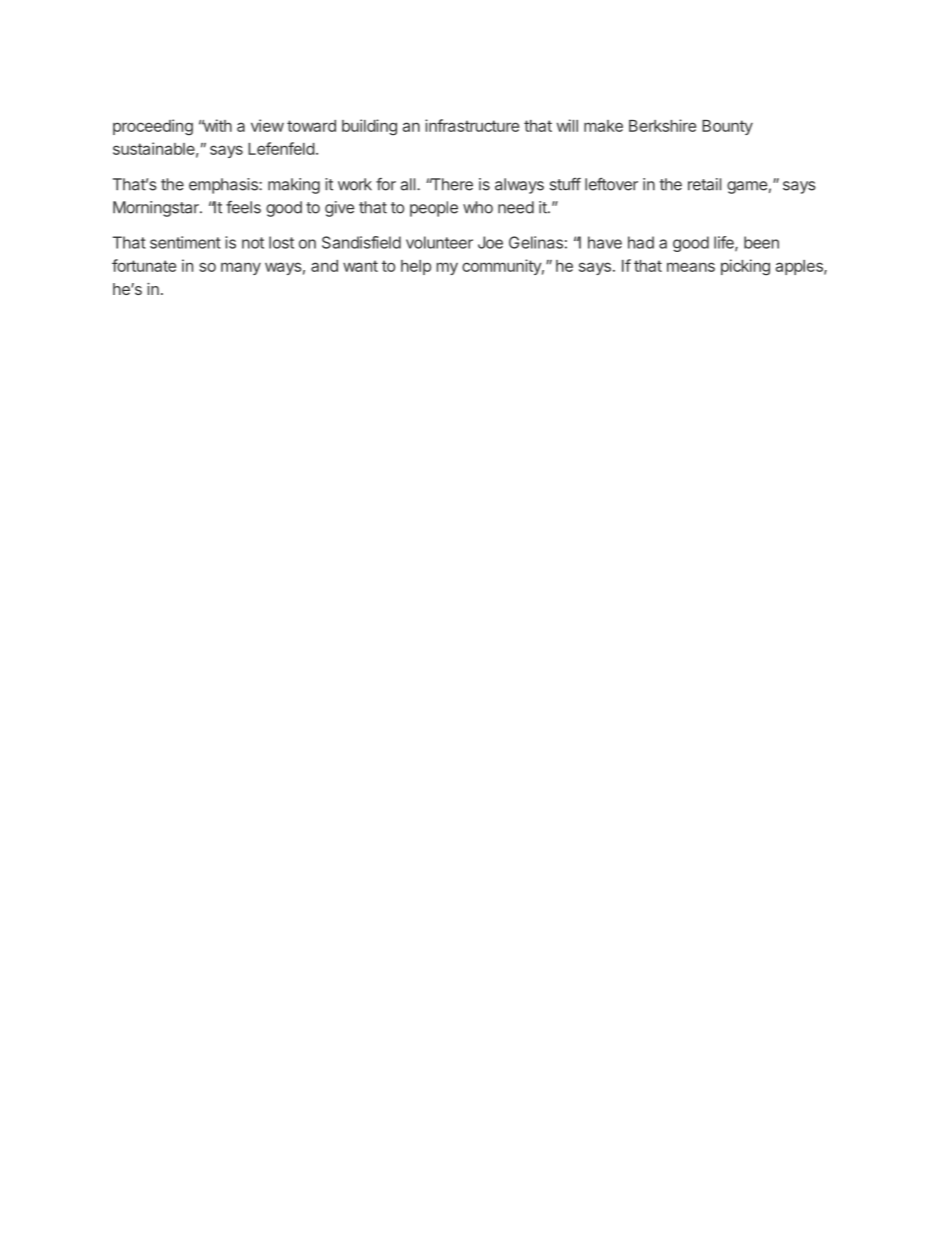 This image has width=952, height=1233. I want to click on many, so click(241, 268).
